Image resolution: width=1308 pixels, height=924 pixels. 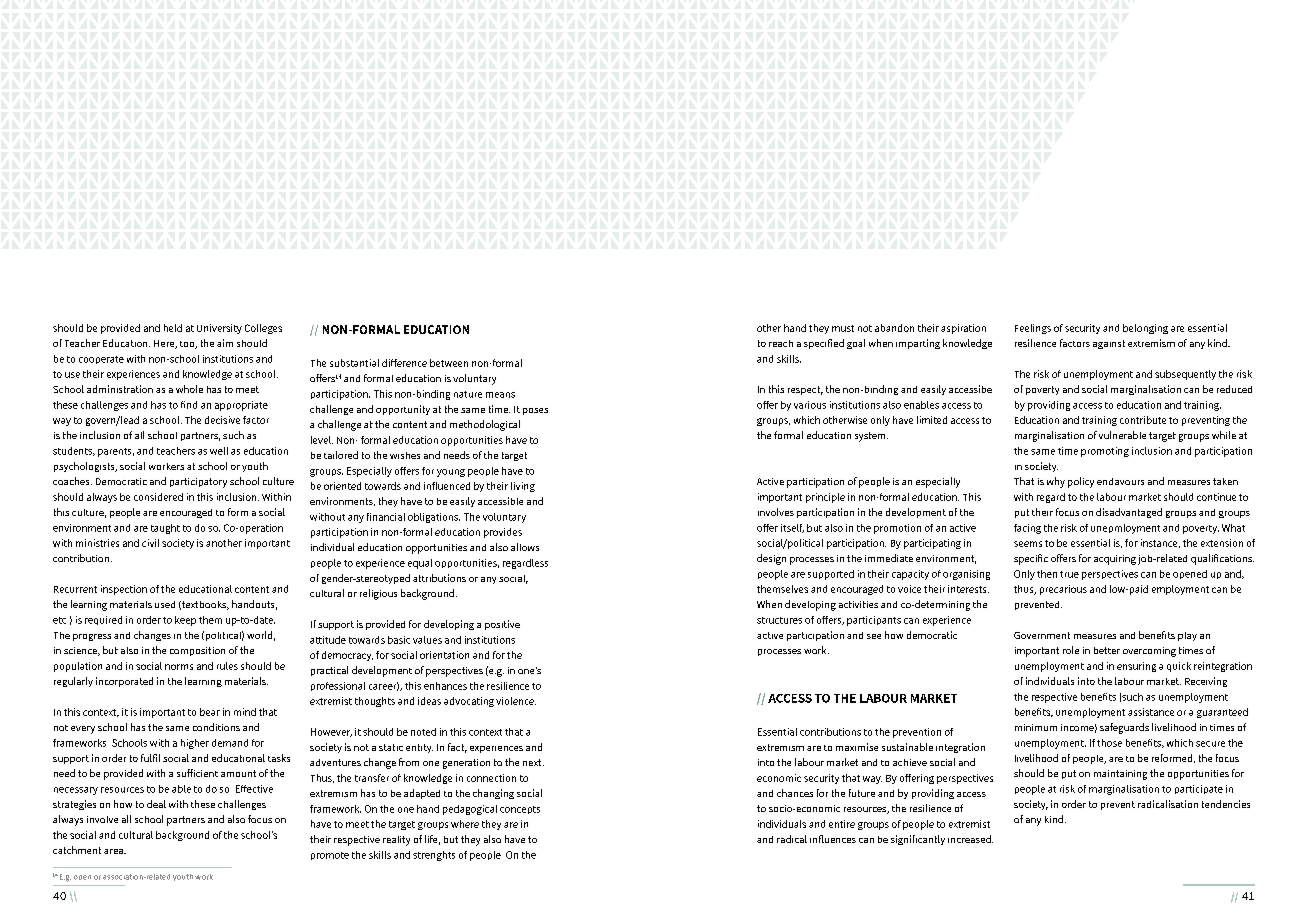 What do you see at coordinates (1129, 513) in the screenshot?
I see `disadvantaged` at bounding box center [1129, 513].
